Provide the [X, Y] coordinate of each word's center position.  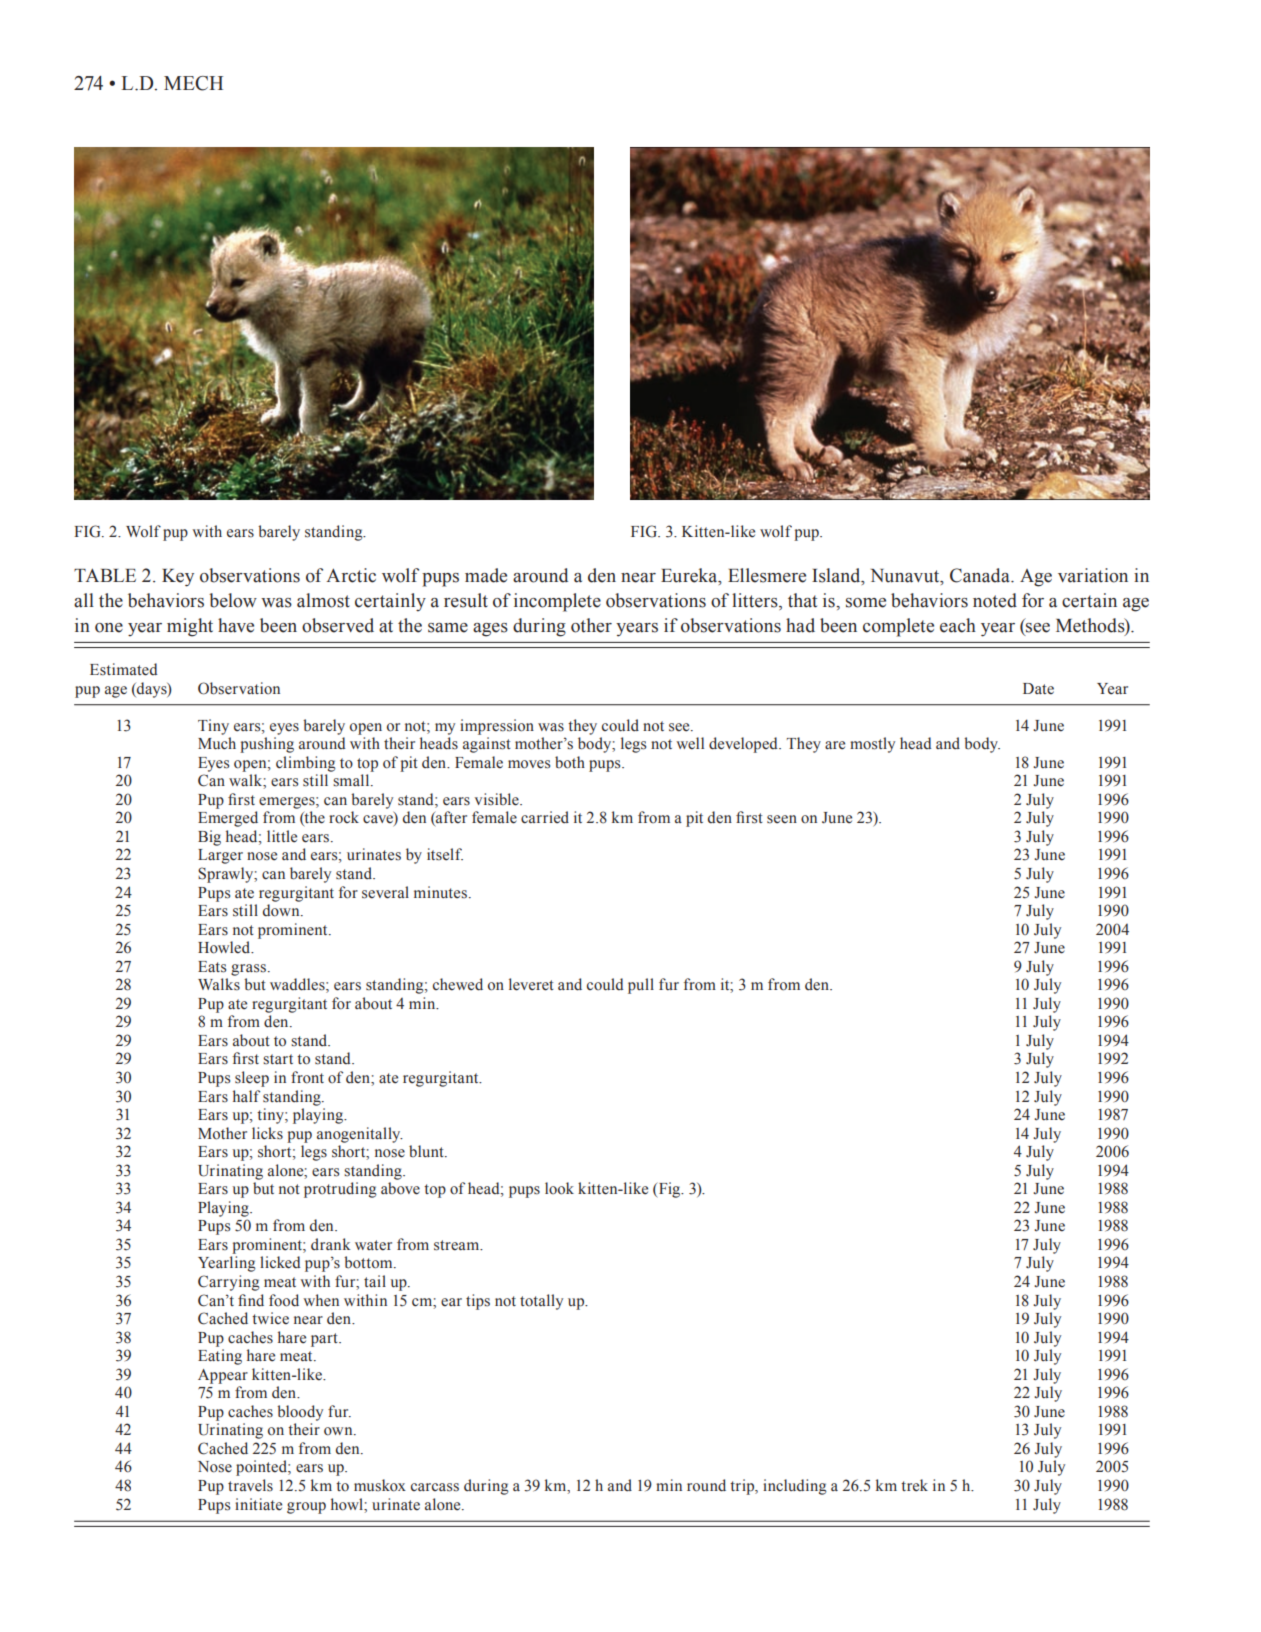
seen [782, 819]
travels [250, 1485]
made [486, 575]
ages [490, 630]
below [233, 600]
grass [248, 970]
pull [641, 986]
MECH [193, 83]
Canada [981, 575]
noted [995, 600]
